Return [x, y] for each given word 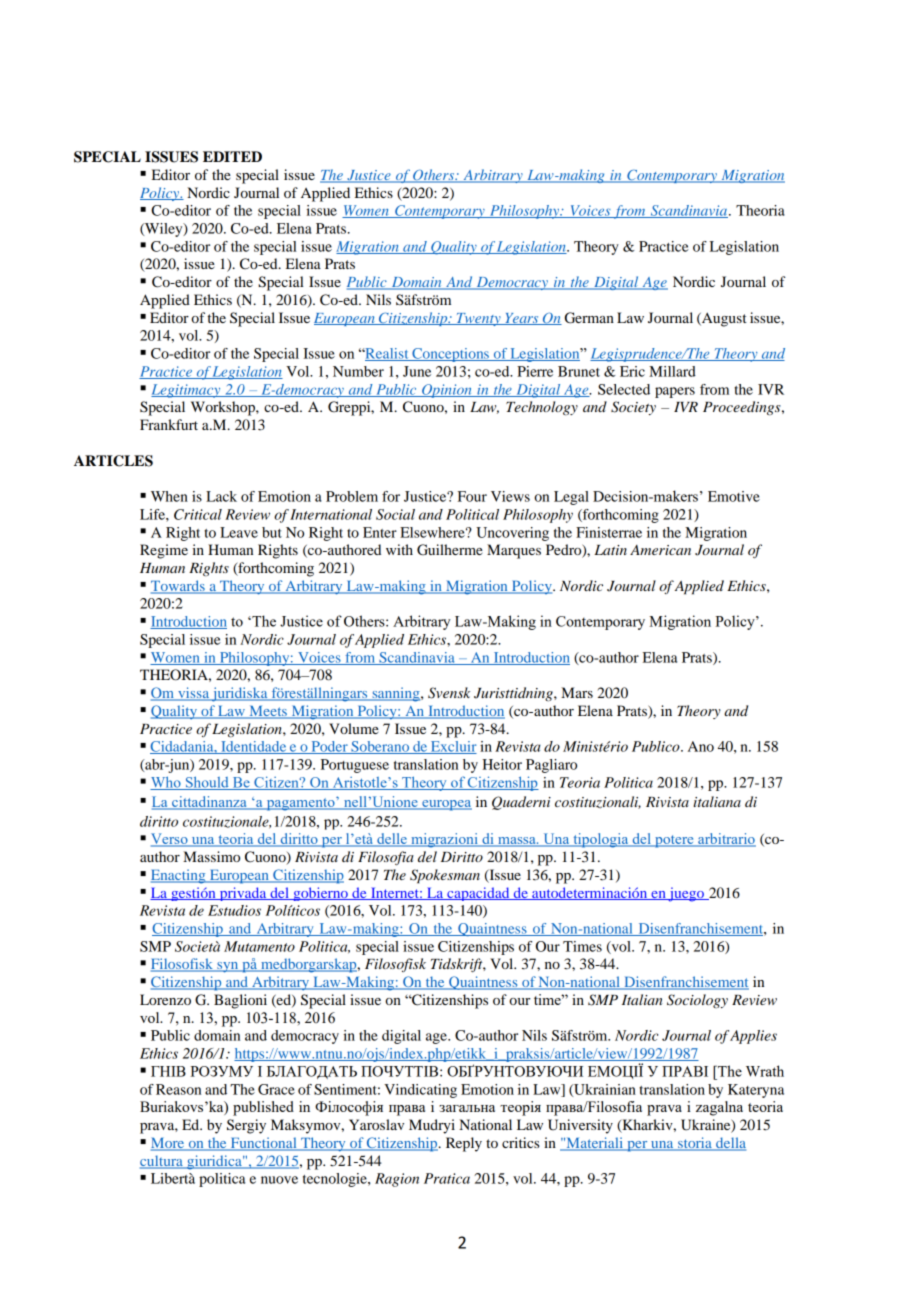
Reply [464, 1144]
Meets [268, 712]
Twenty [478, 319]
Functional [263, 1144]
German [589, 318]
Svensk [449, 693]
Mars [577, 692]
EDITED [232, 156]
